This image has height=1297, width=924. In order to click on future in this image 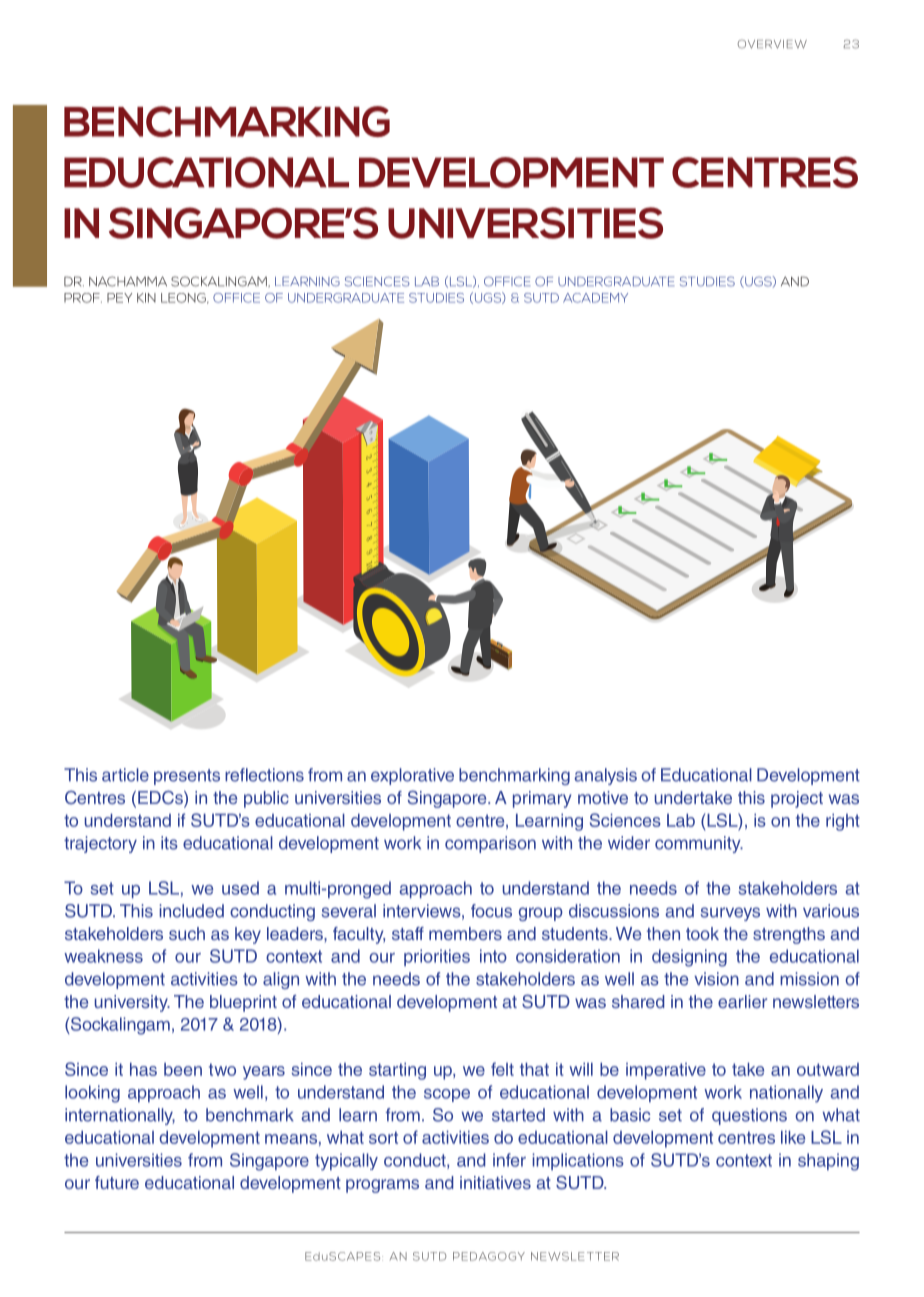, I will do `click(117, 1182)`.
